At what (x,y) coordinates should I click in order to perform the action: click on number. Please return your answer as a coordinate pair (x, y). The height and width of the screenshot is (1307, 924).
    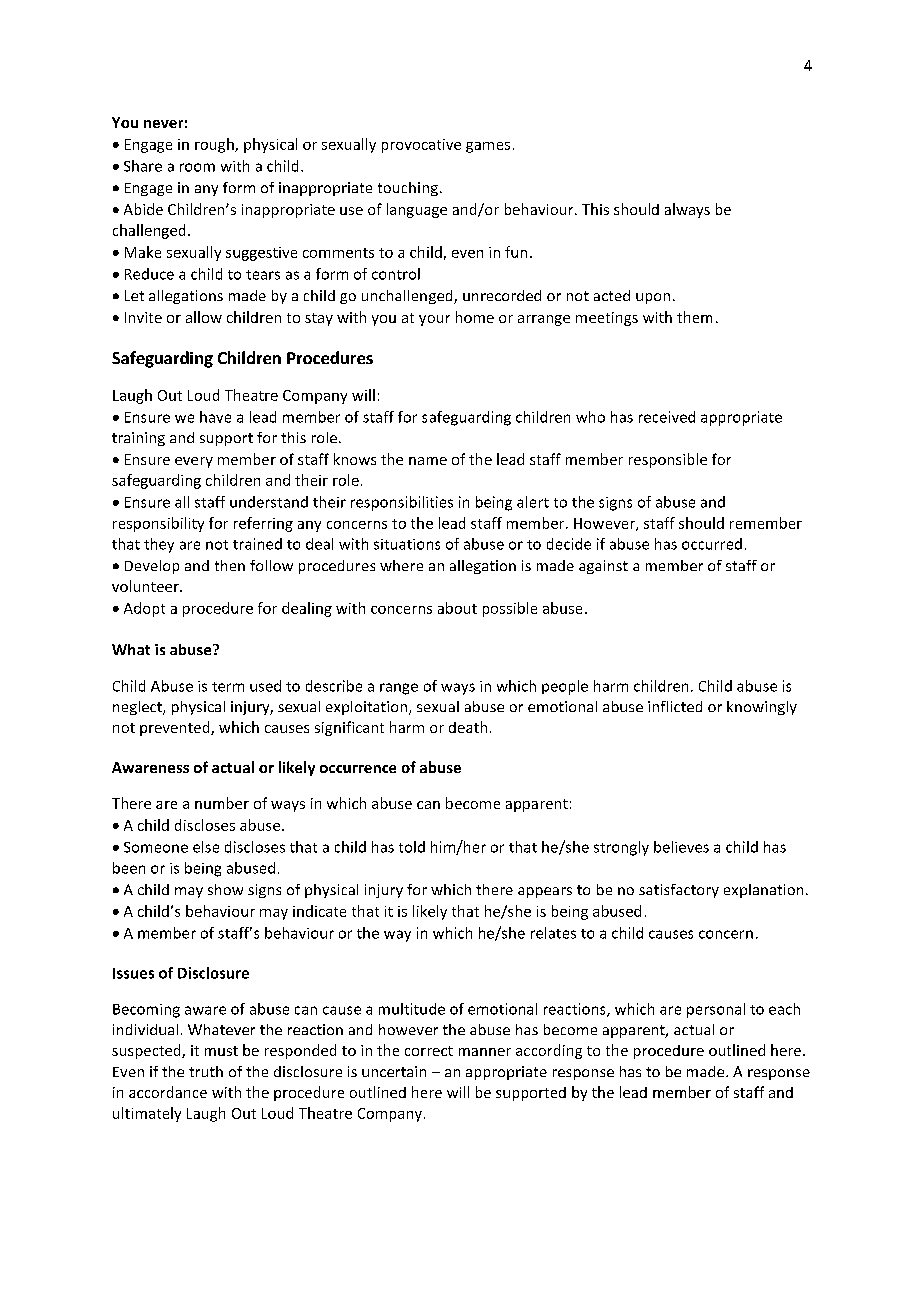
    Looking at the image, I should click on (222, 803).
